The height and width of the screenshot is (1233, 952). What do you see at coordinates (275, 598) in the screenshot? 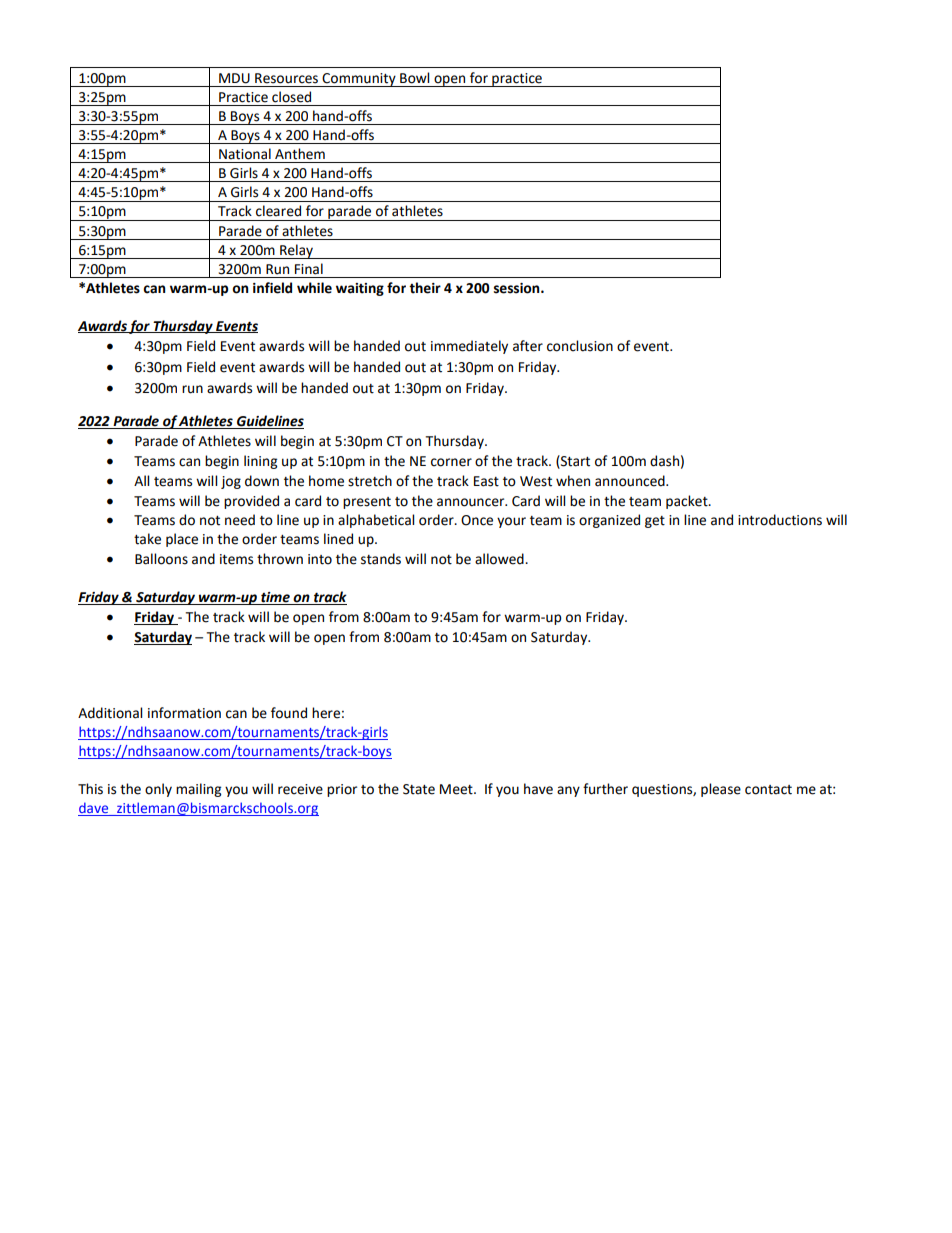
I see `time` at bounding box center [275, 598].
